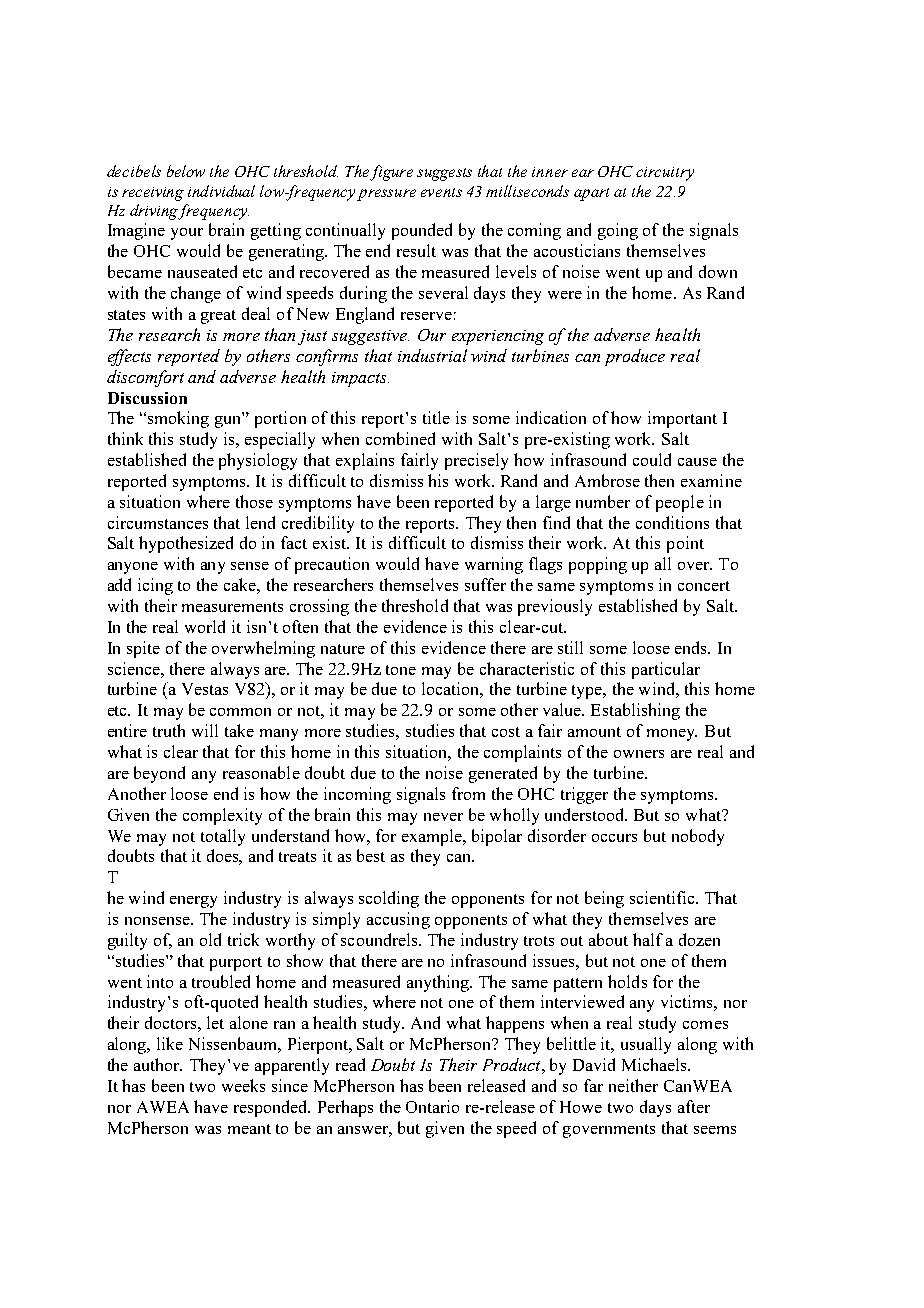 The height and width of the screenshot is (1308, 924). What do you see at coordinates (665, 174) in the screenshot?
I see `circuitry` at bounding box center [665, 174].
